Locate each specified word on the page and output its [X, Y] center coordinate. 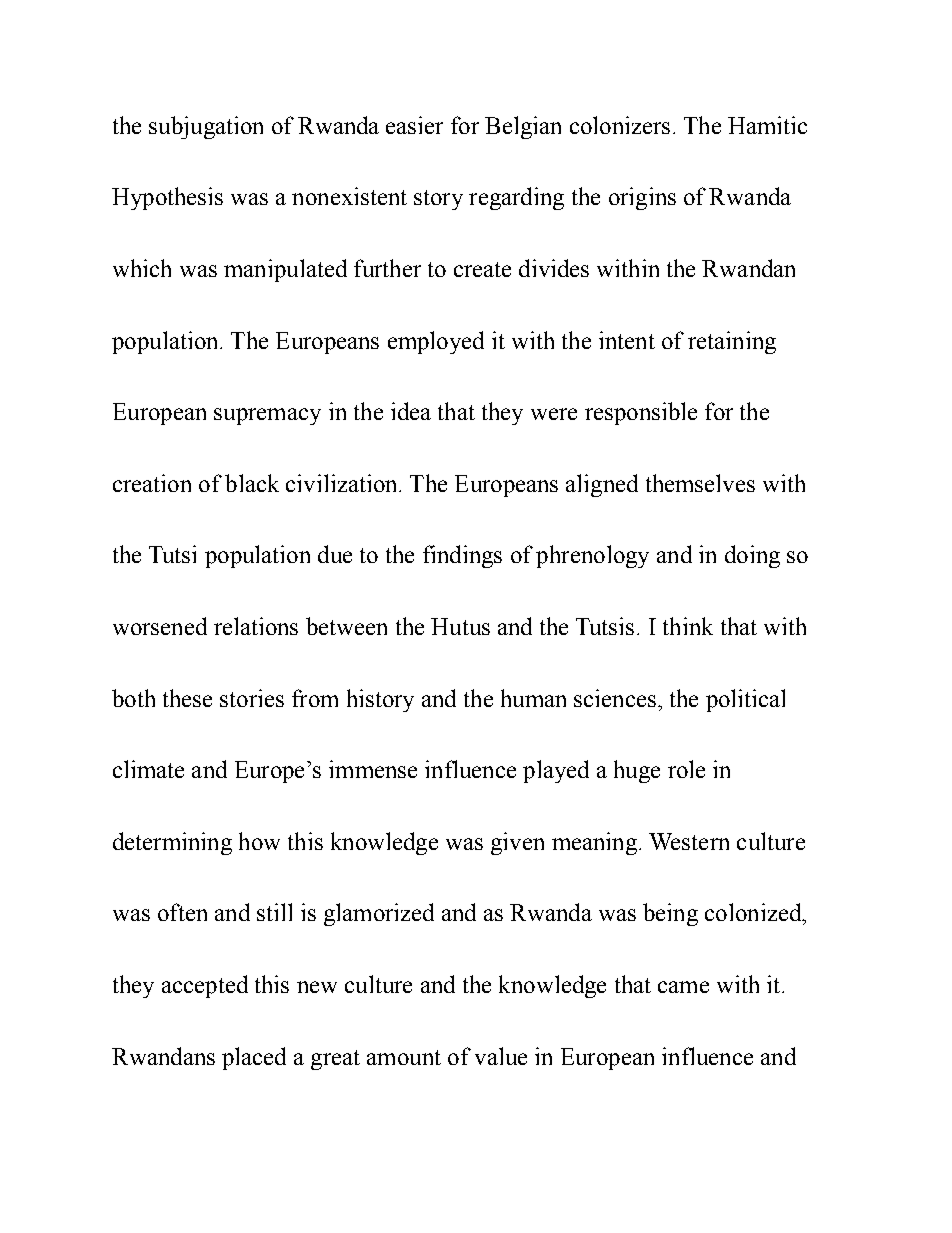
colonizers [620, 125]
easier [414, 125]
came [683, 987]
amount [404, 1057]
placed [254, 1058]
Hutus [460, 626]
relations [256, 626]
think [688, 626]
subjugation [206, 127]
